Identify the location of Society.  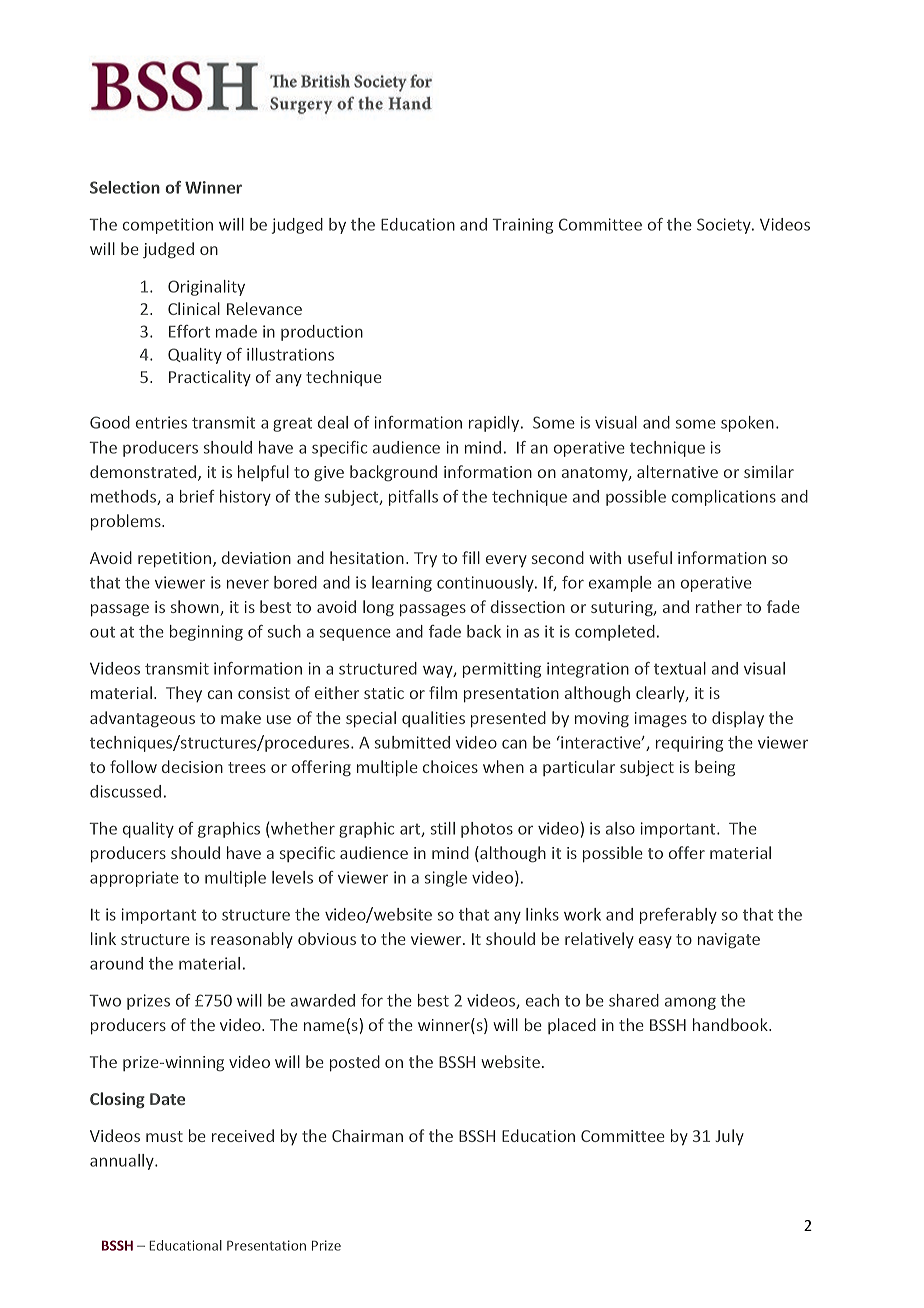
(725, 226).
